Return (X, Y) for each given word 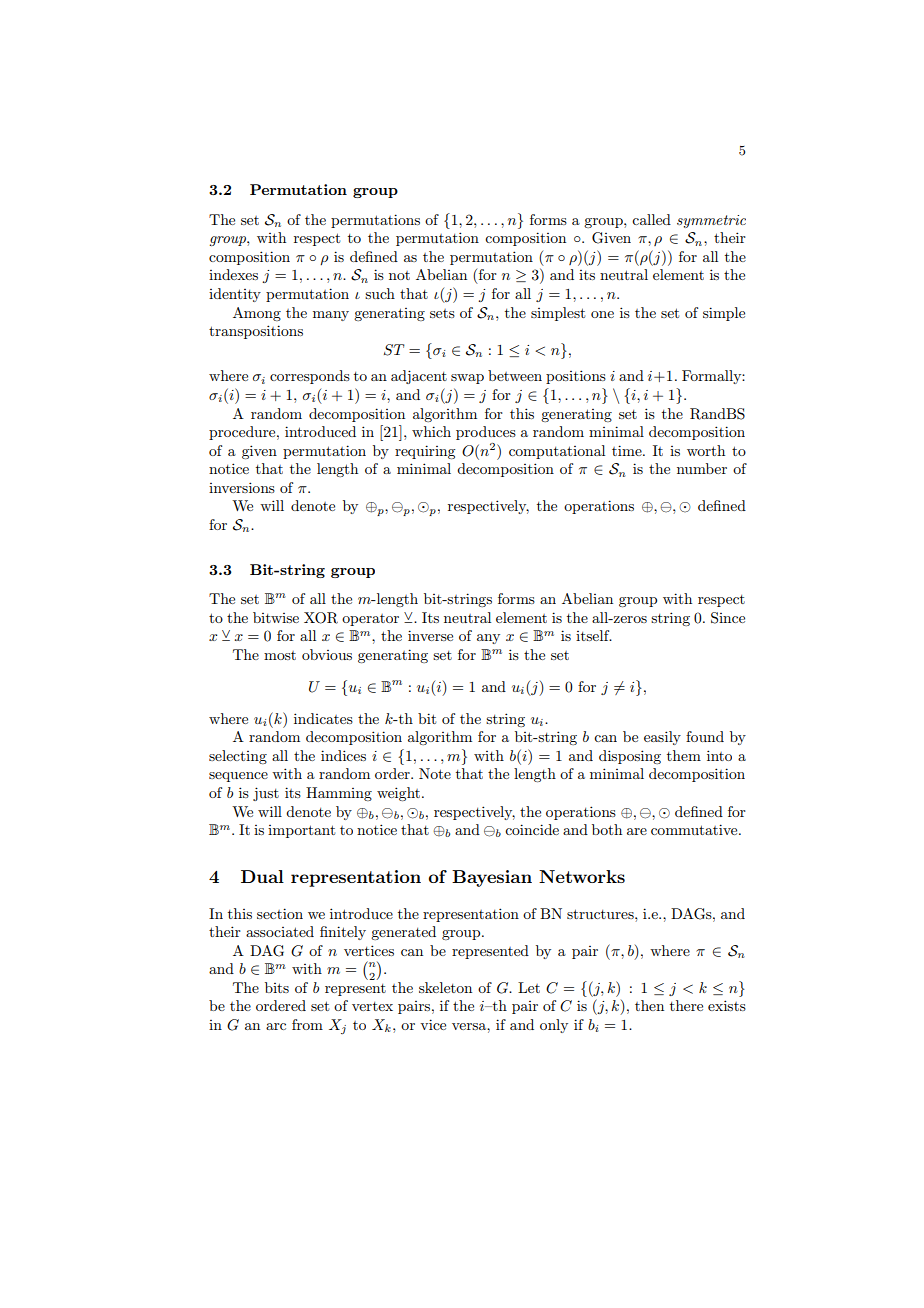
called (651, 219)
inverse (430, 635)
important (301, 831)
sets (442, 313)
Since (728, 618)
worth (706, 450)
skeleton (445, 987)
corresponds (310, 377)
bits (277, 987)
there (686, 1005)
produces (486, 433)
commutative (695, 829)
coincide (532, 829)
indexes (233, 274)
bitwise (276, 617)
